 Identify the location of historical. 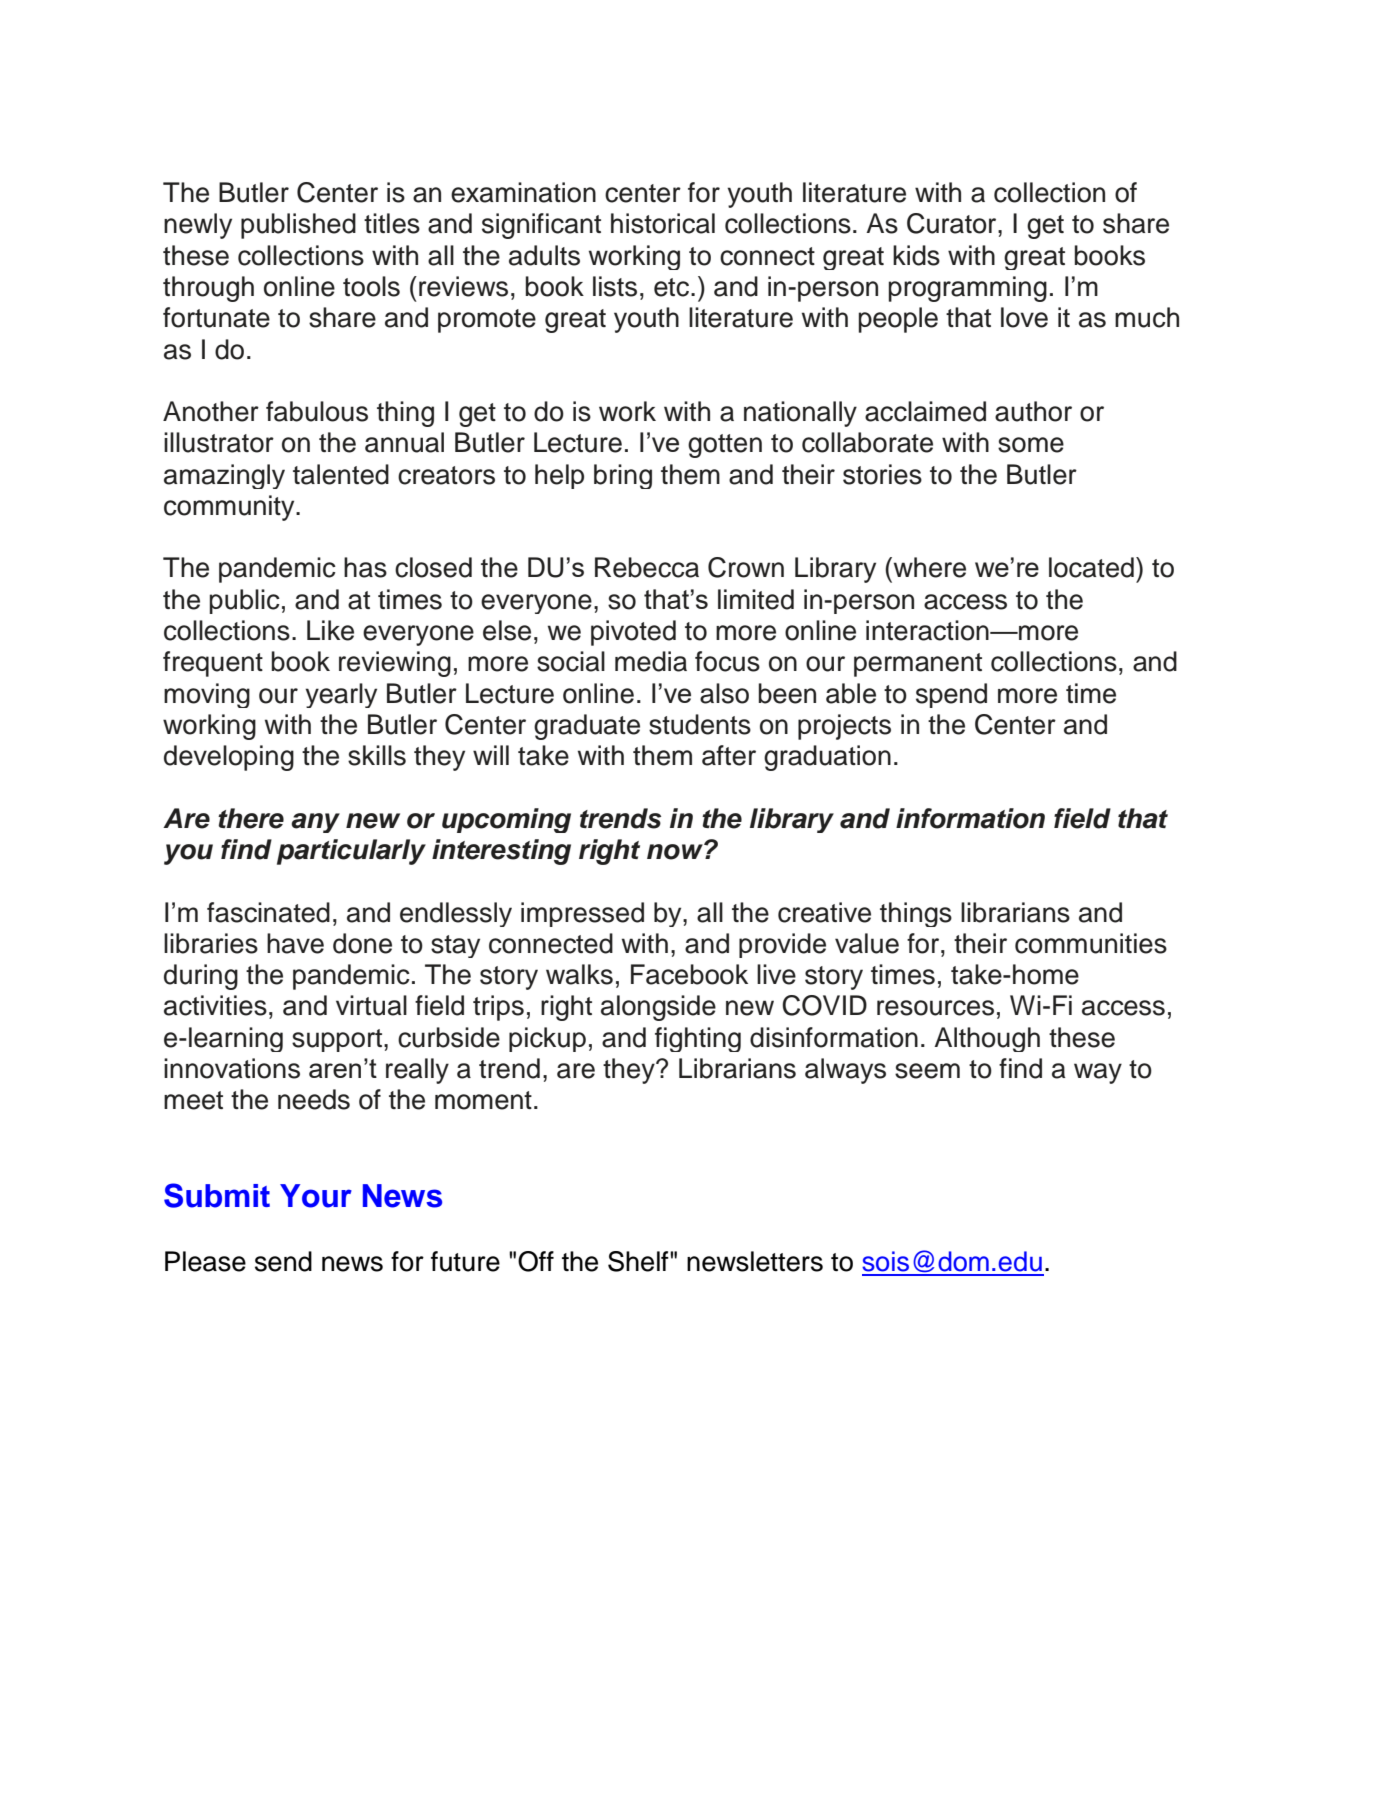
(663, 223).
